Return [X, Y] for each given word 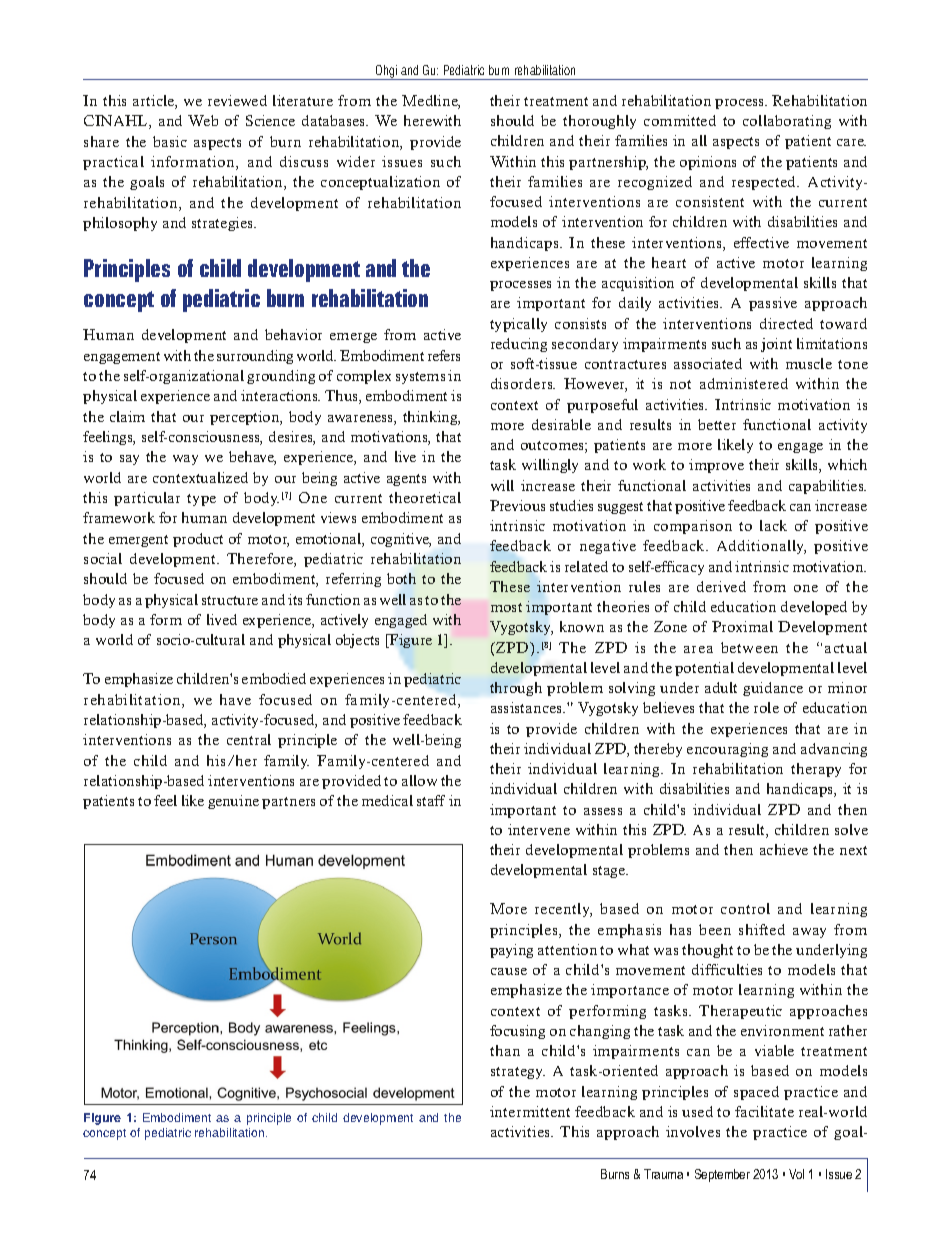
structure [230, 600]
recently [563, 910]
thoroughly [599, 122]
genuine [233, 802]
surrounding [255, 357]
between [749, 647]
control [745, 908]
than [505, 1050]
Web [203, 120]
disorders [523, 383]
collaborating [787, 122]
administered [744, 383]
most [506, 607]
